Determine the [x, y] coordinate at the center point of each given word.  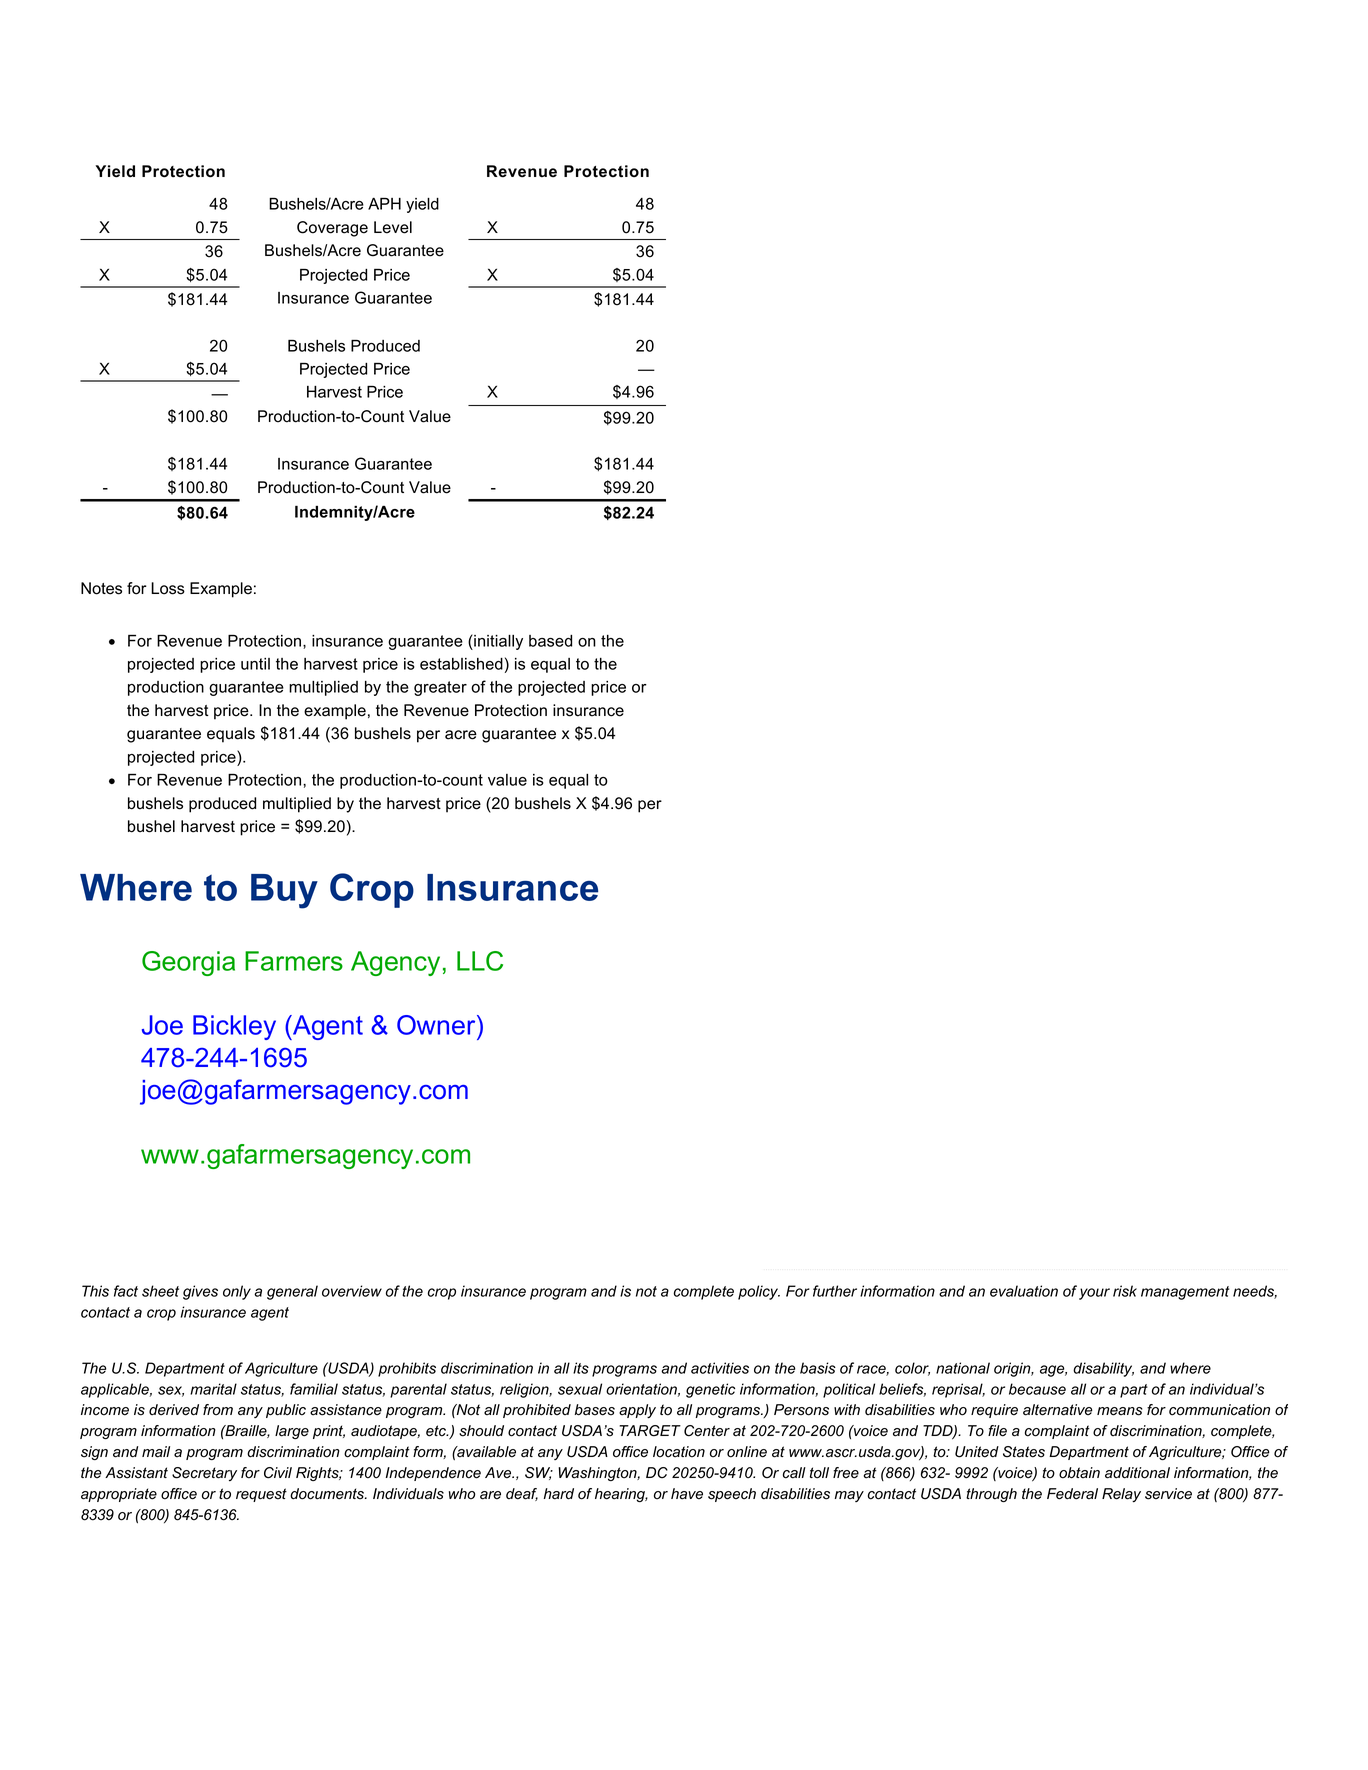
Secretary [204, 1474]
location [679, 1452]
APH [384, 204]
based [550, 641]
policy [759, 1292]
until [255, 664]
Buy [284, 891]
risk [1125, 1291]
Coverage [332, 229]
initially [497, 642]
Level [393, 227]
